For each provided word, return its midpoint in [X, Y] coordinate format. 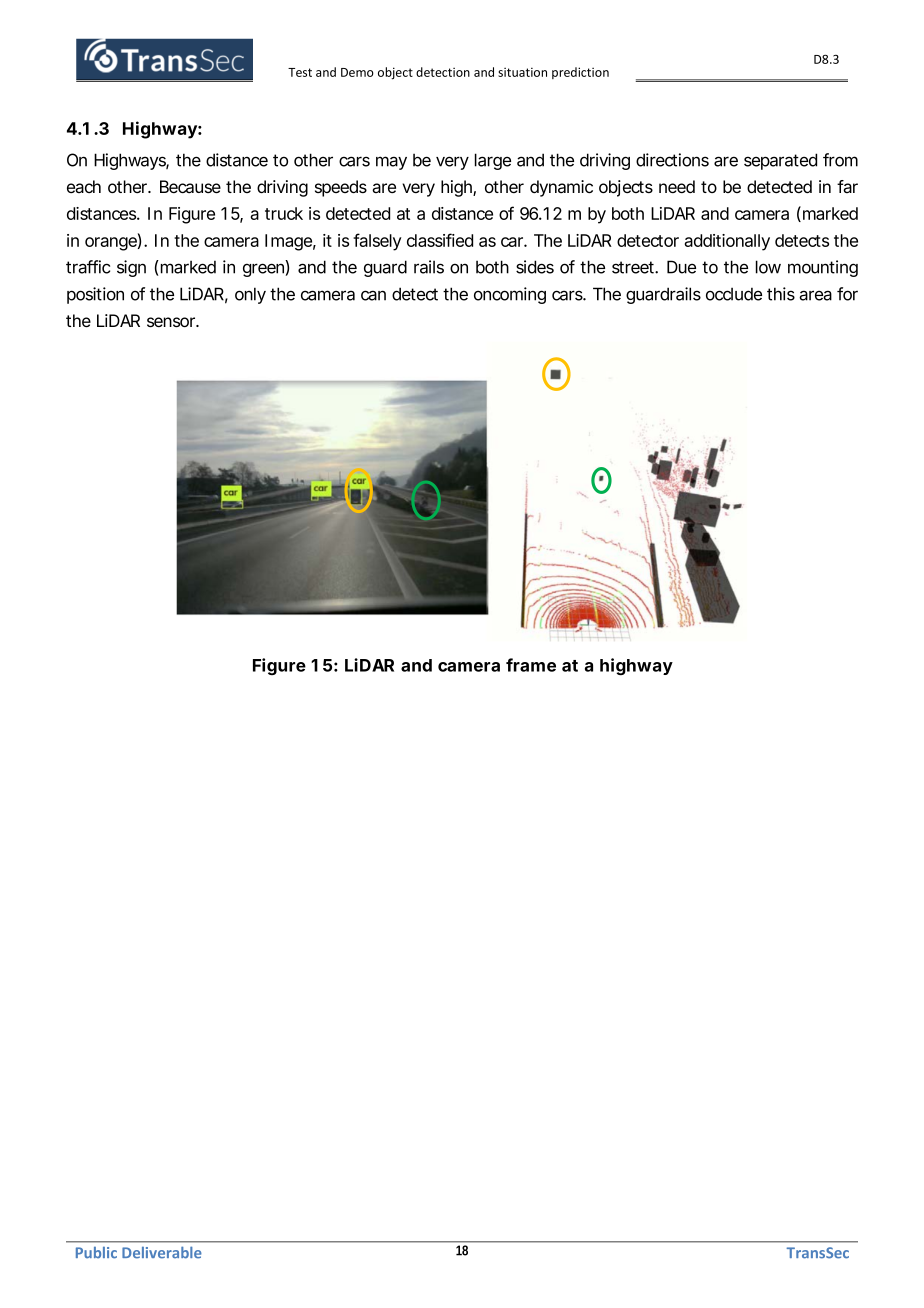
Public [96, 1253]
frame [531, 665]
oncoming [510, 295]
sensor [172, 322]
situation [522, 72]
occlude [734, 294]
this [781, 294]
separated [780, 161]
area [815, 295]
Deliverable [162, 1252]
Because [190, 187]
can [373, 295]
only [250, 295]
